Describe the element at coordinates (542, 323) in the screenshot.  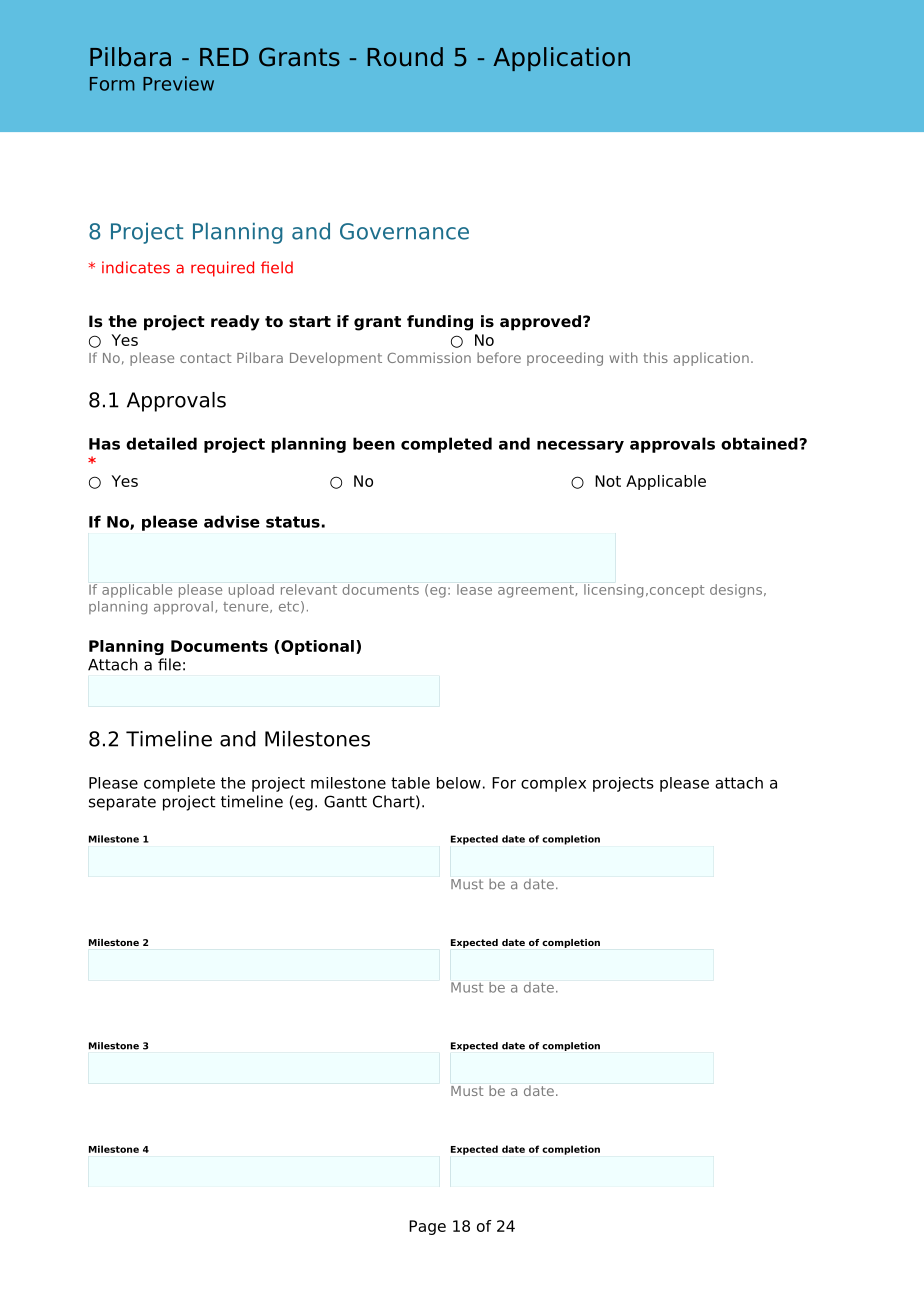
I see `approved` at that location.
